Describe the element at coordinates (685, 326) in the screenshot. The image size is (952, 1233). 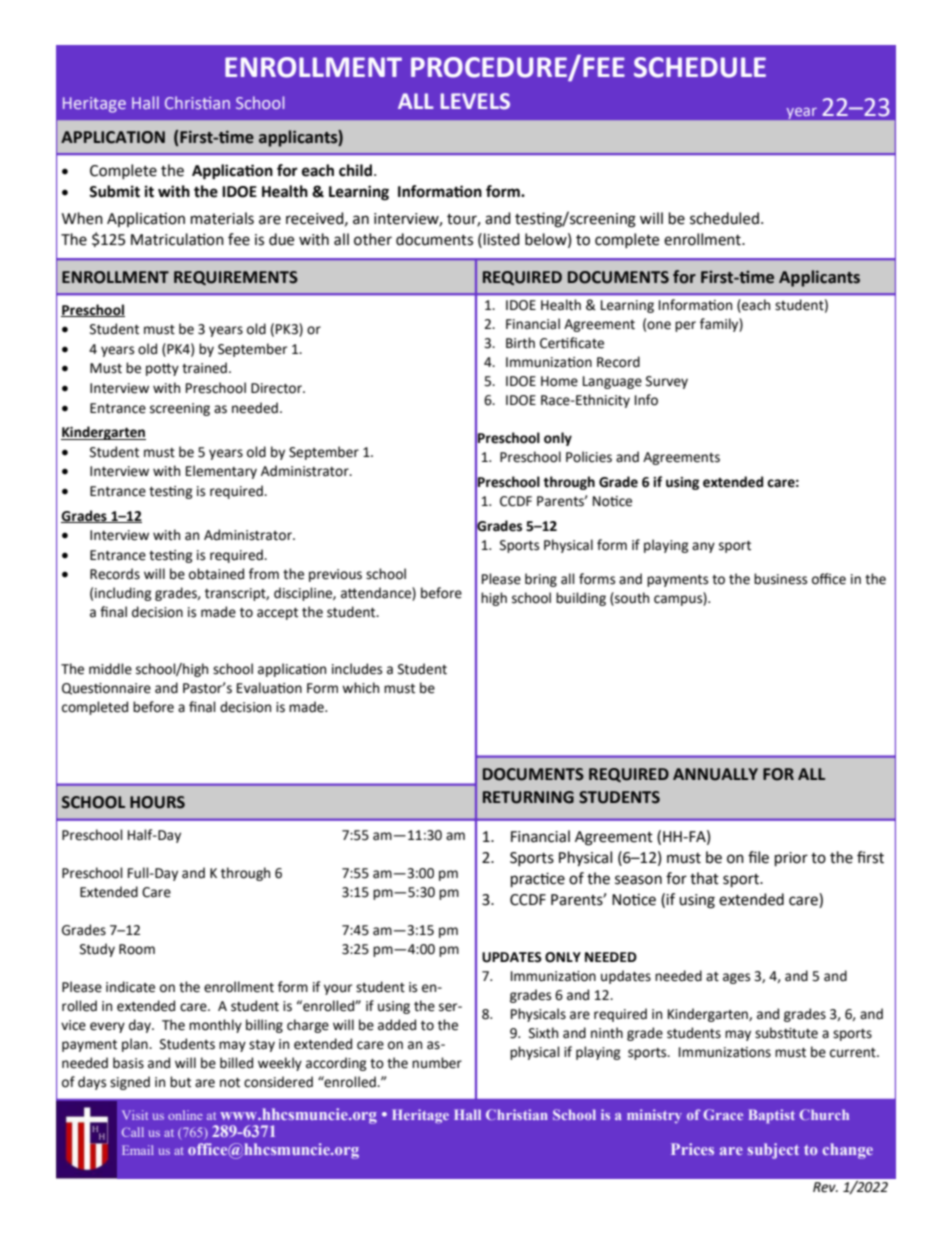
I see `per` at that location.
